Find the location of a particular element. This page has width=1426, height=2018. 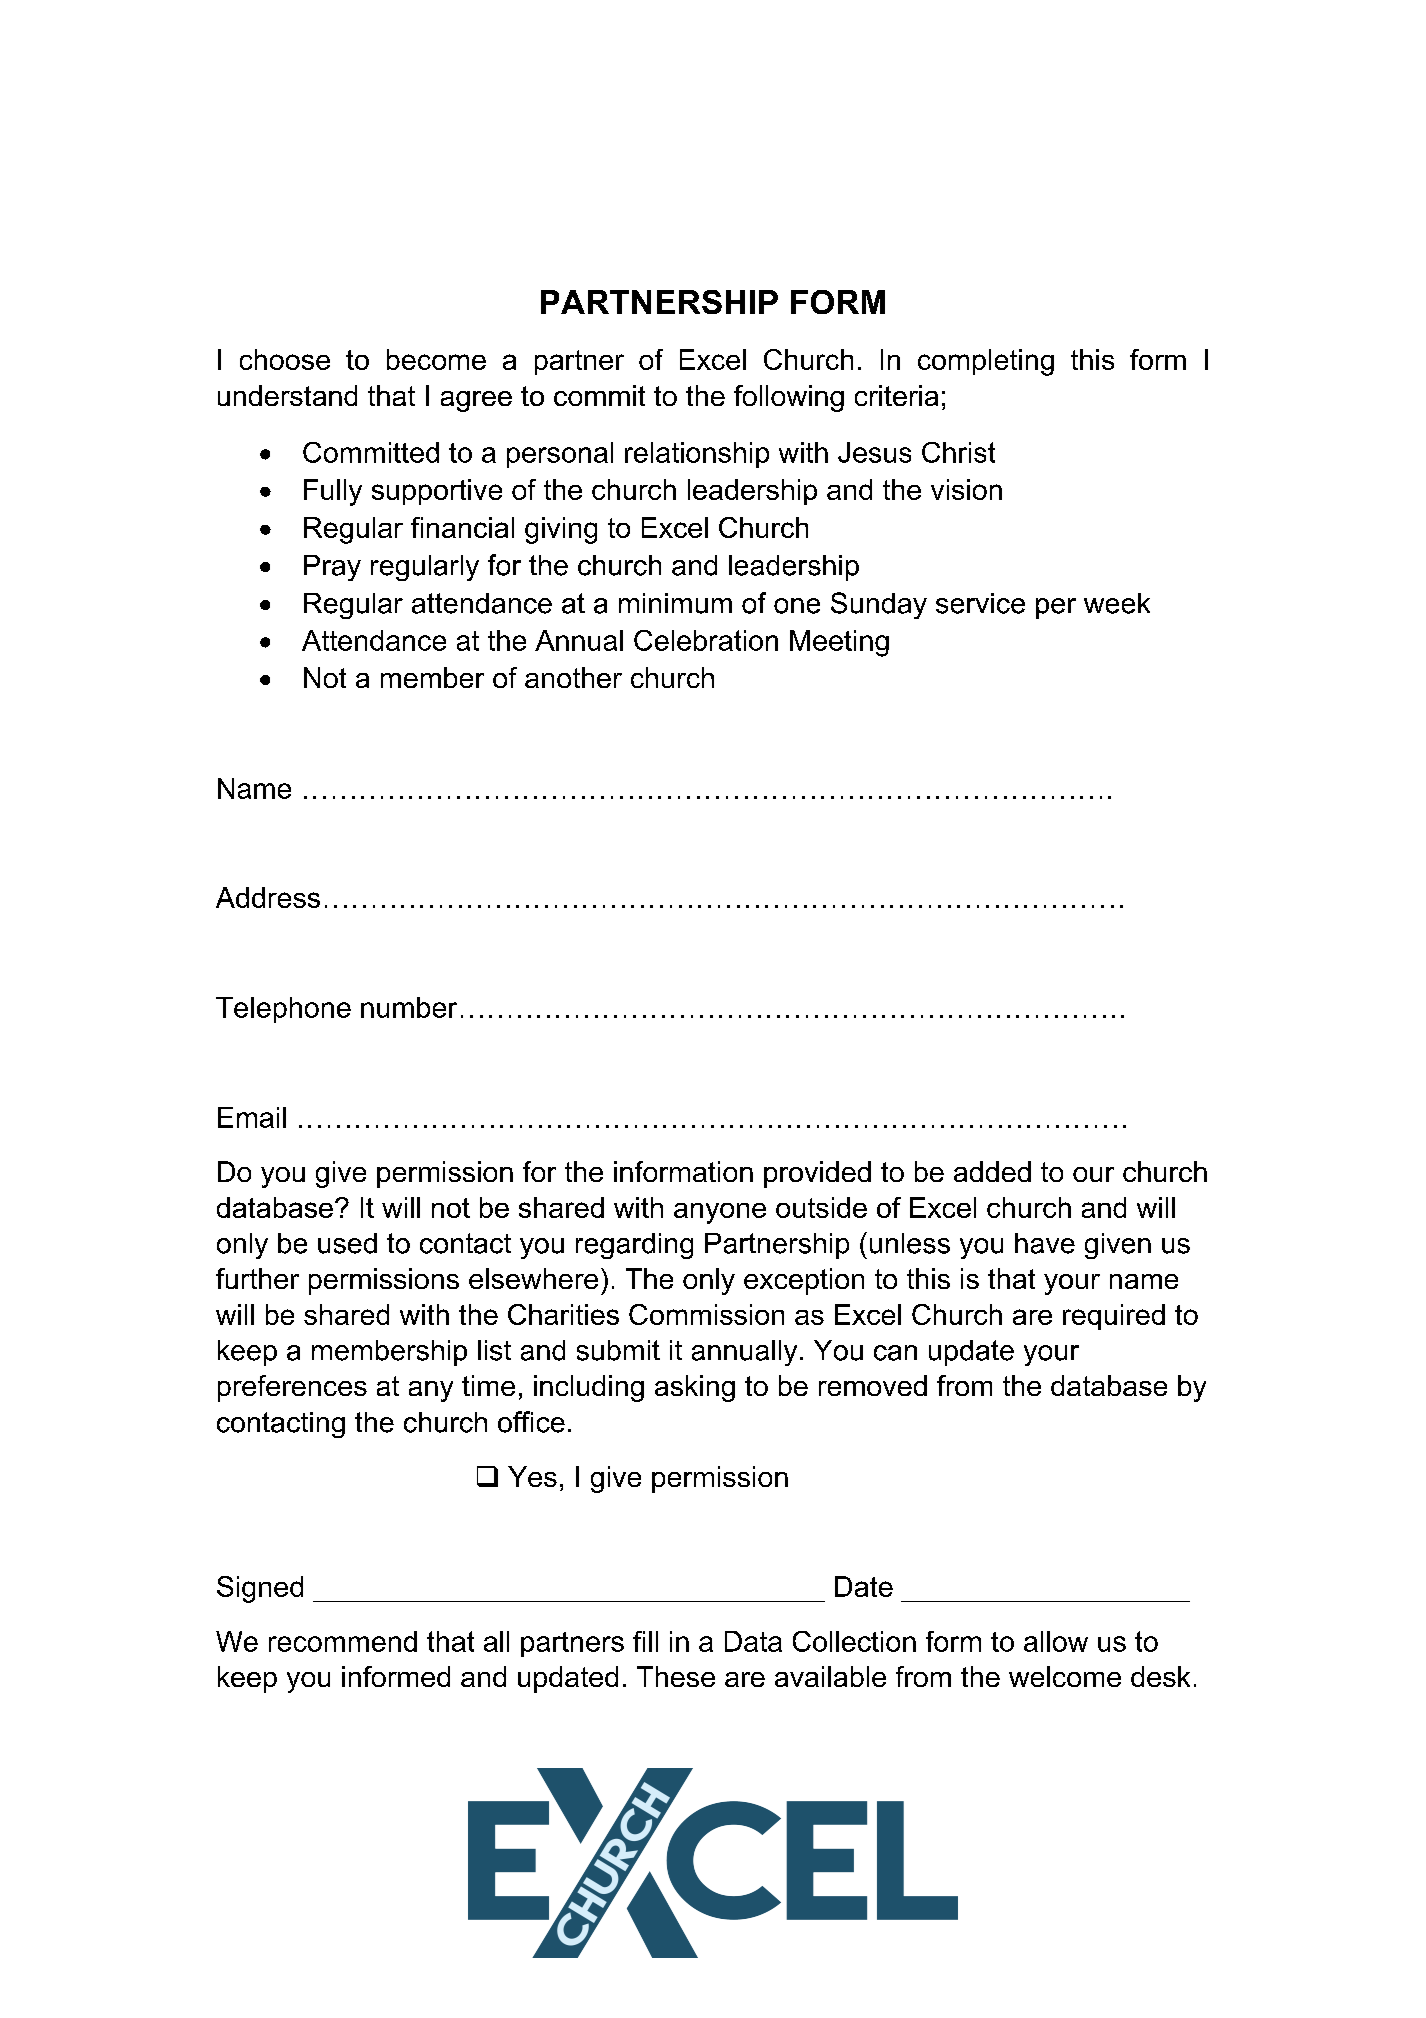

provided is located at coordinates (817, 1174).
